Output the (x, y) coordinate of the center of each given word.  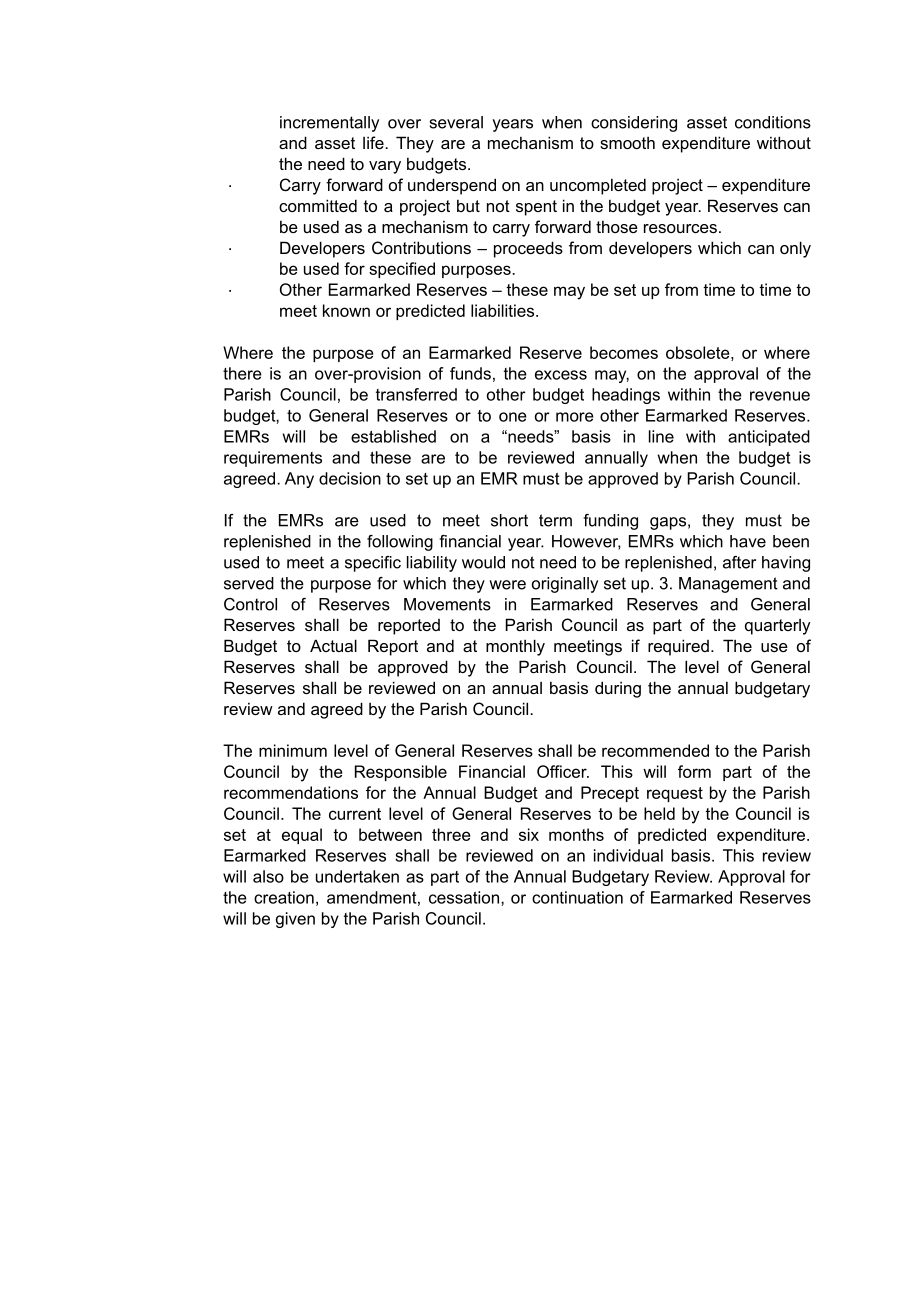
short (509, 520)
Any (299, 480)
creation (284, 897)
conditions (773, 122)
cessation (464, 897)
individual (628, 855)
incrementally (329, 124)
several (456, 122)
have (748, 541)
